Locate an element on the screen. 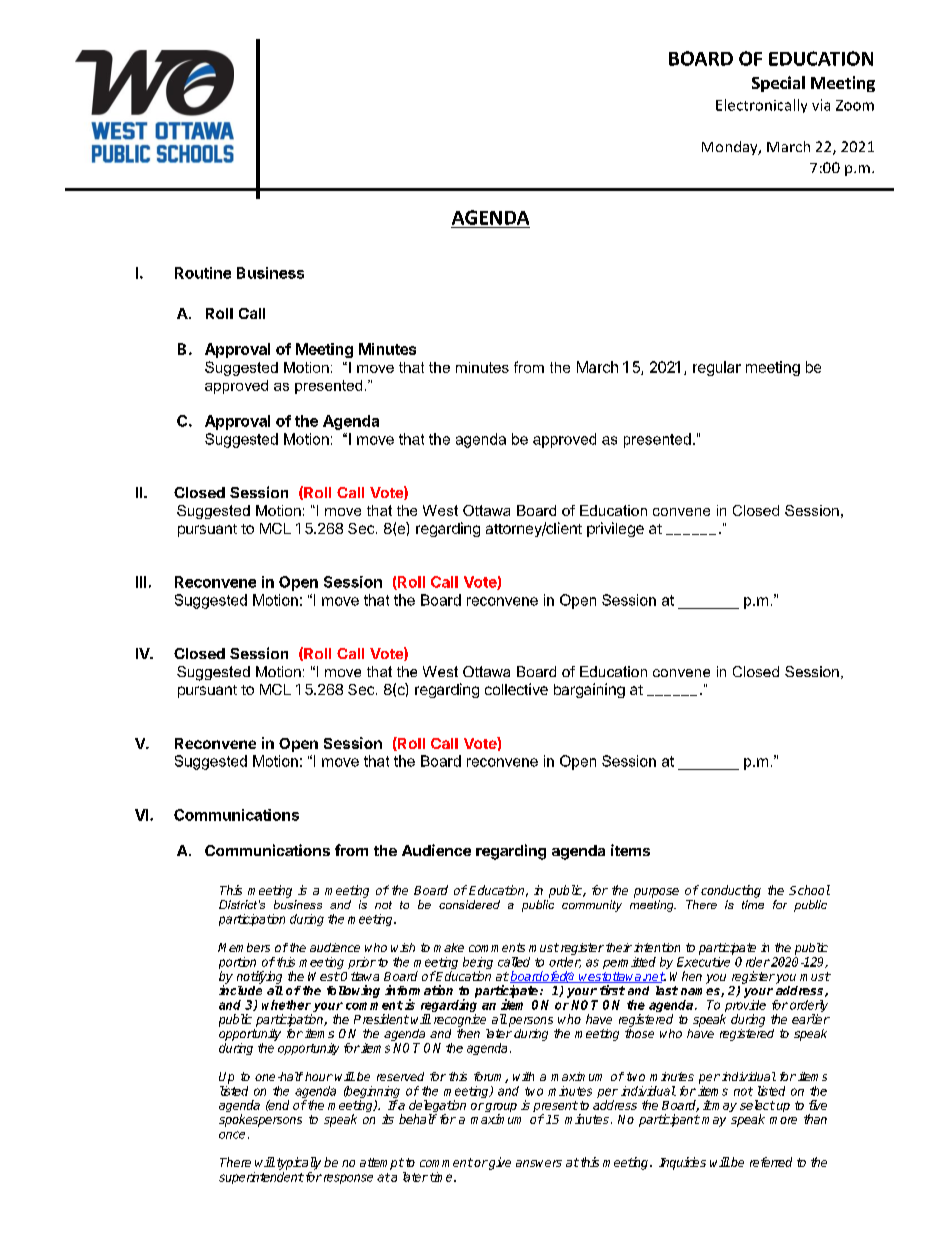 The image size is (952, 1233). Special is located at coordinates (778, 84).
